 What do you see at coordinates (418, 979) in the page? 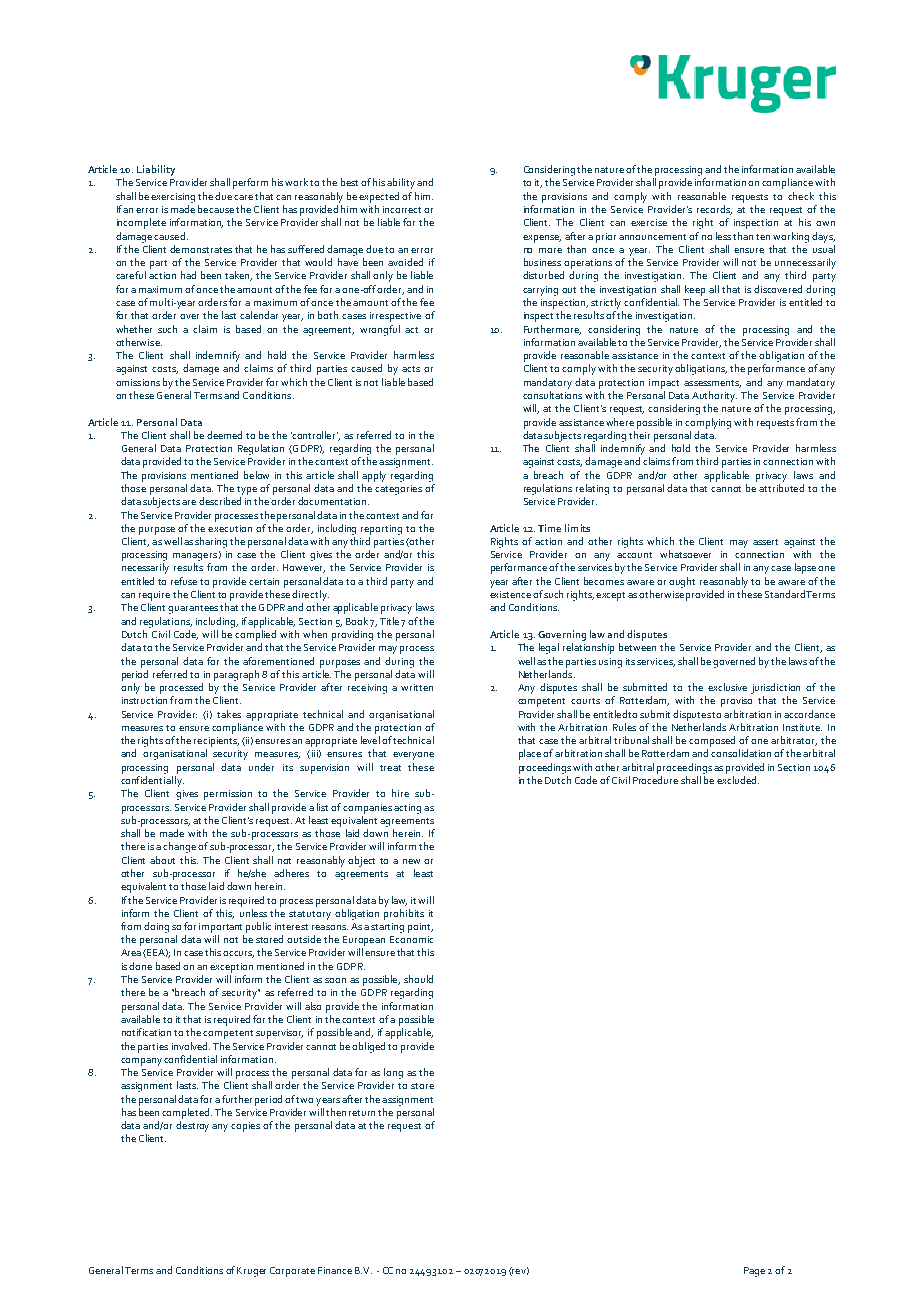
I see `should` at bounding box center [418, 979].
